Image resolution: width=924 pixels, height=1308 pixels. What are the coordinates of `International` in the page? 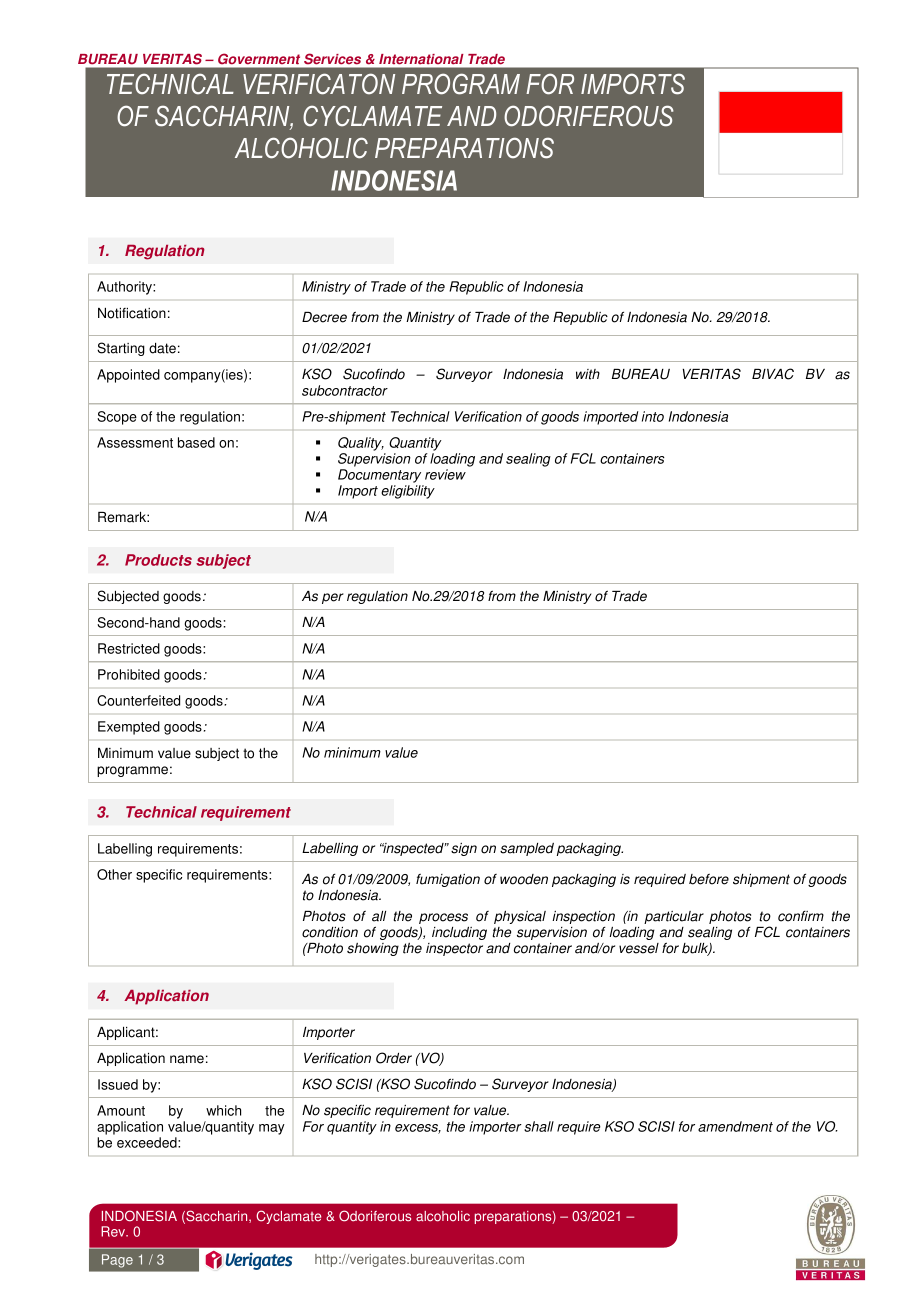 It's located at (421, 59).
